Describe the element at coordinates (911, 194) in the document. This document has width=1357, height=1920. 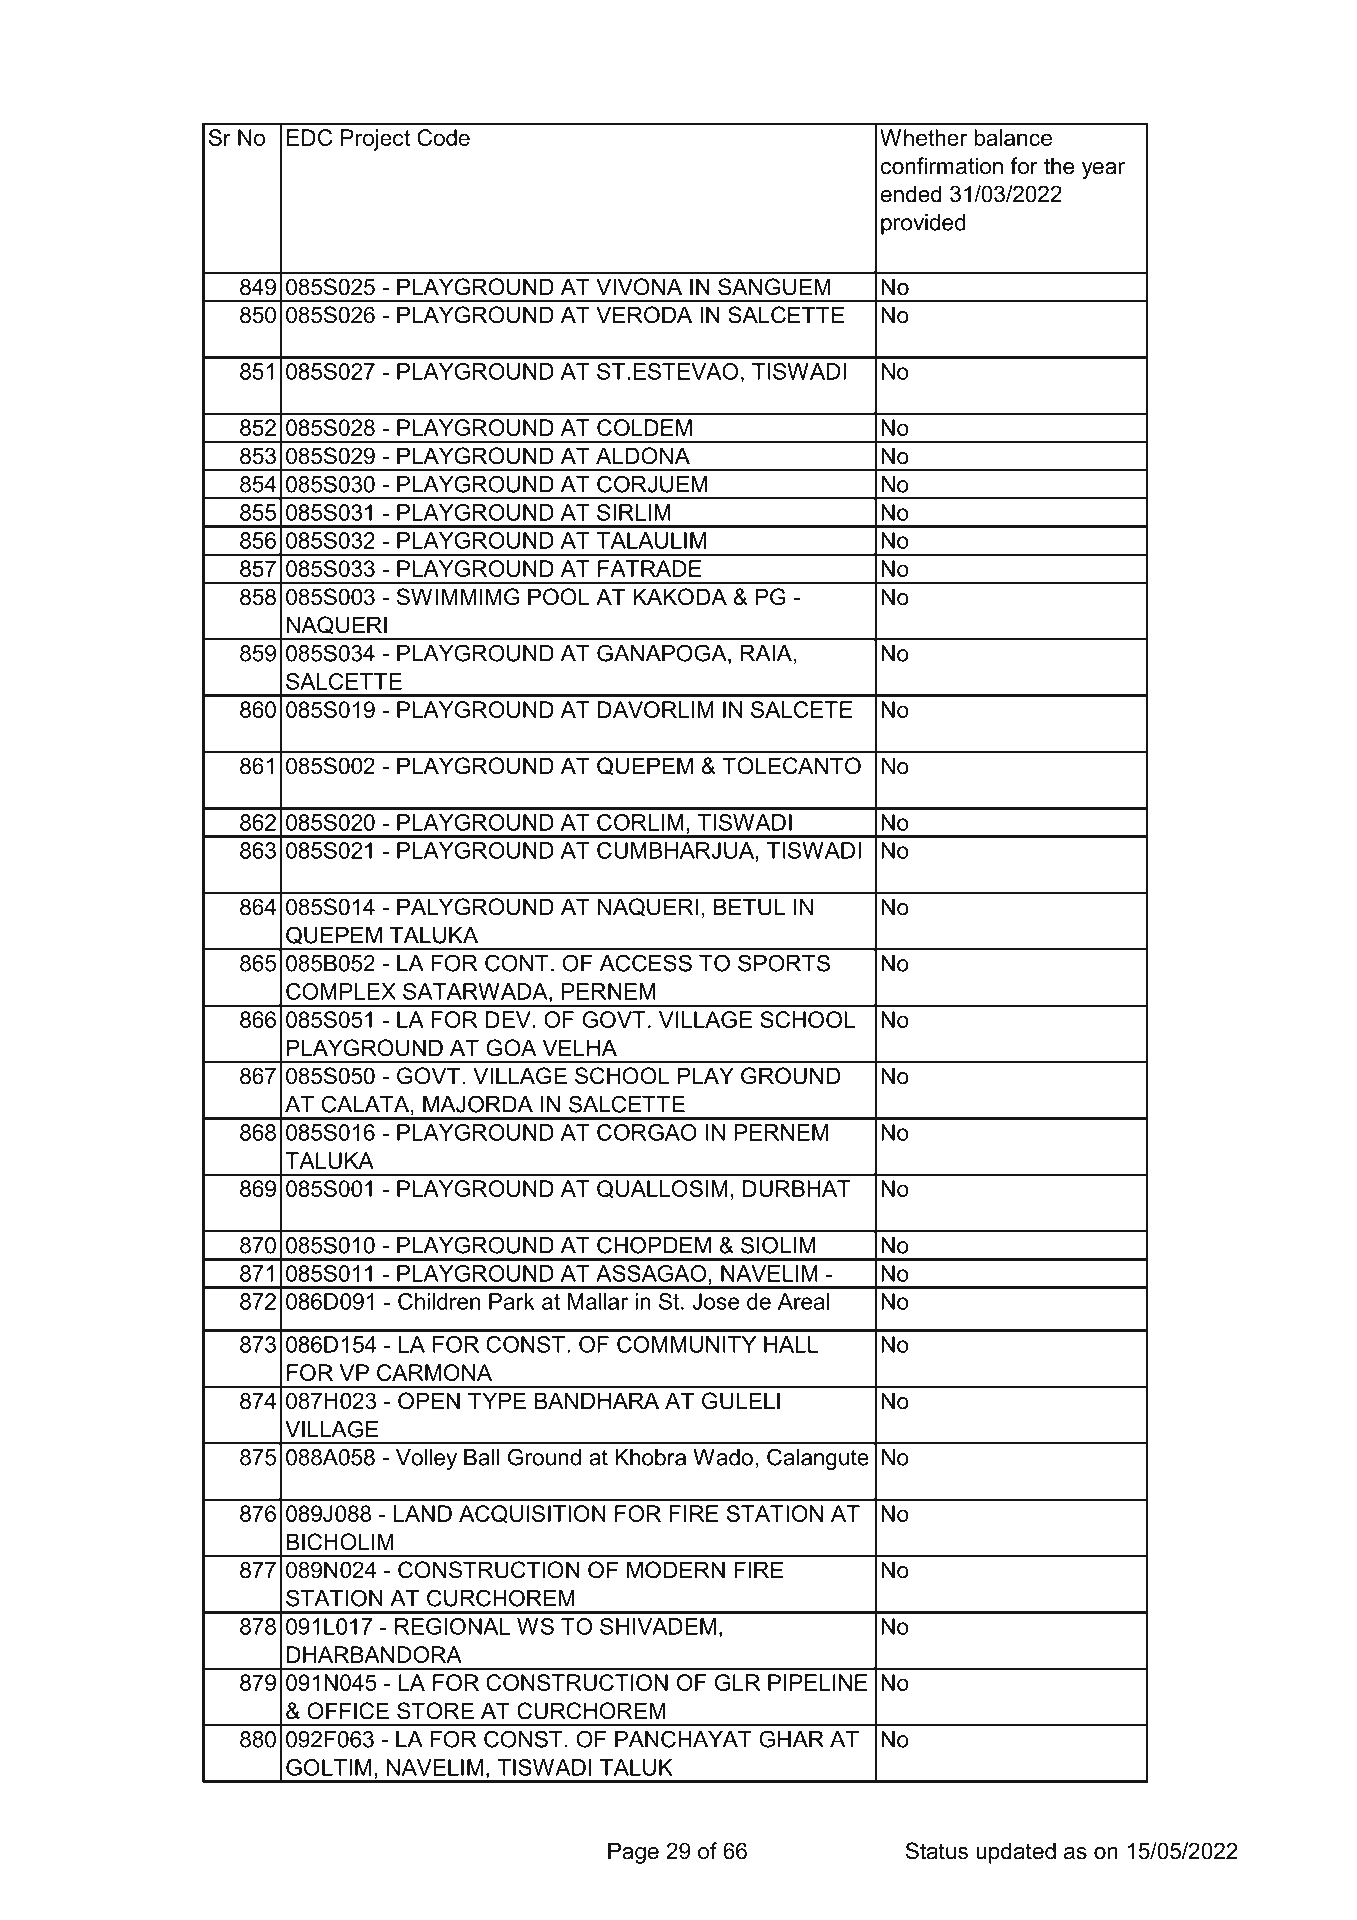
I see `ended` at that location.
